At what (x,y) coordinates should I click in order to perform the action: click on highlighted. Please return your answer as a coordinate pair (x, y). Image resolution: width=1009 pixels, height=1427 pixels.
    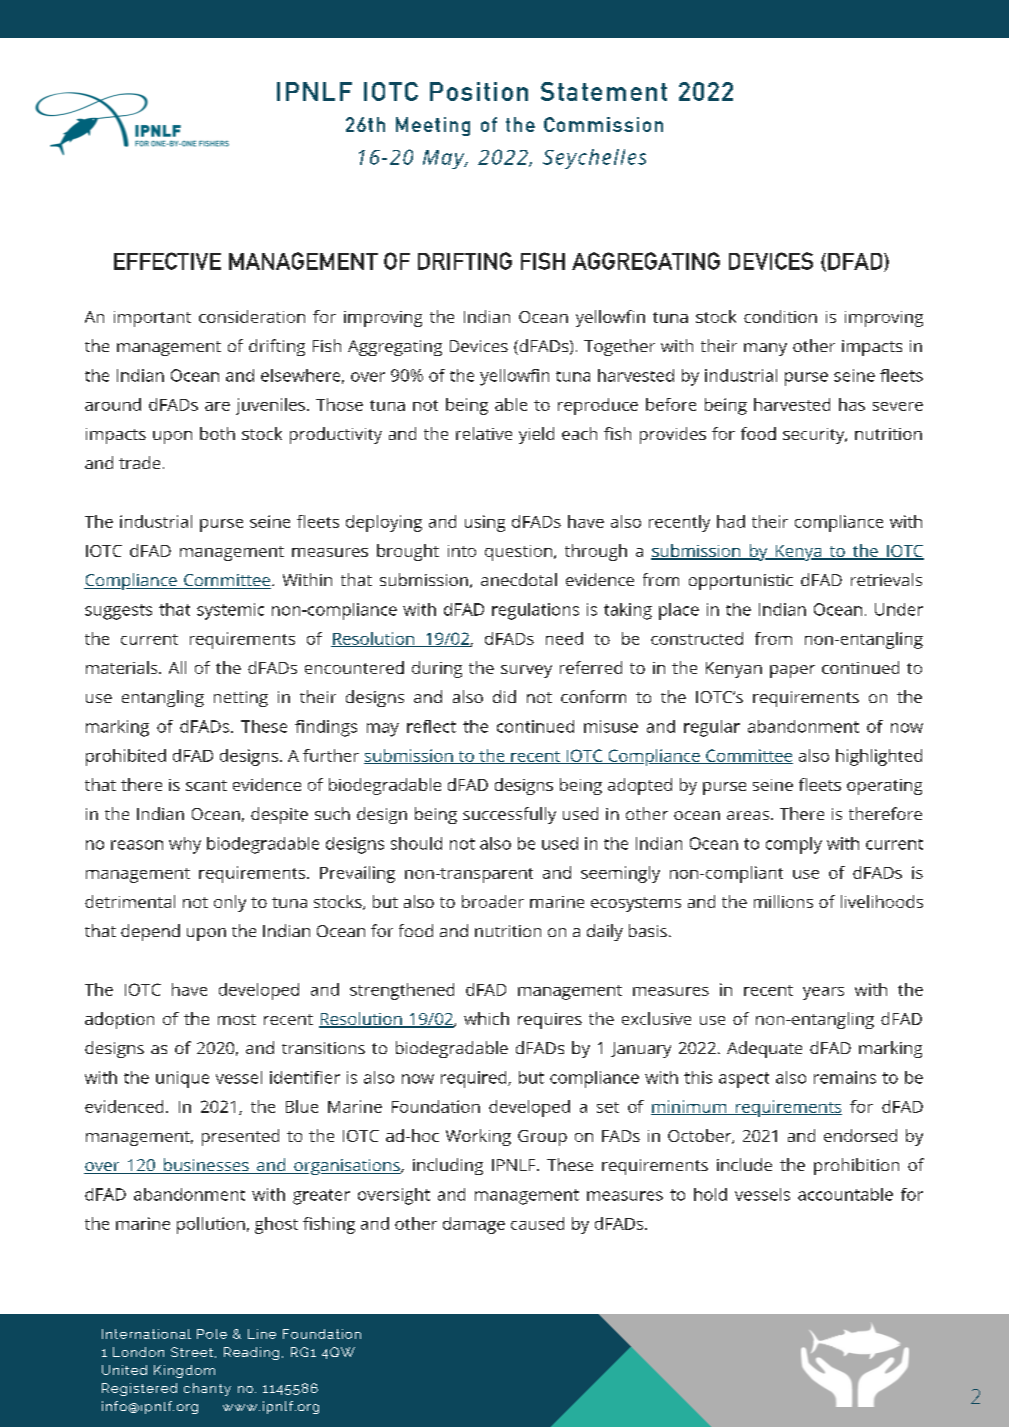
    Looking at the image, I should click on (879, 757).
